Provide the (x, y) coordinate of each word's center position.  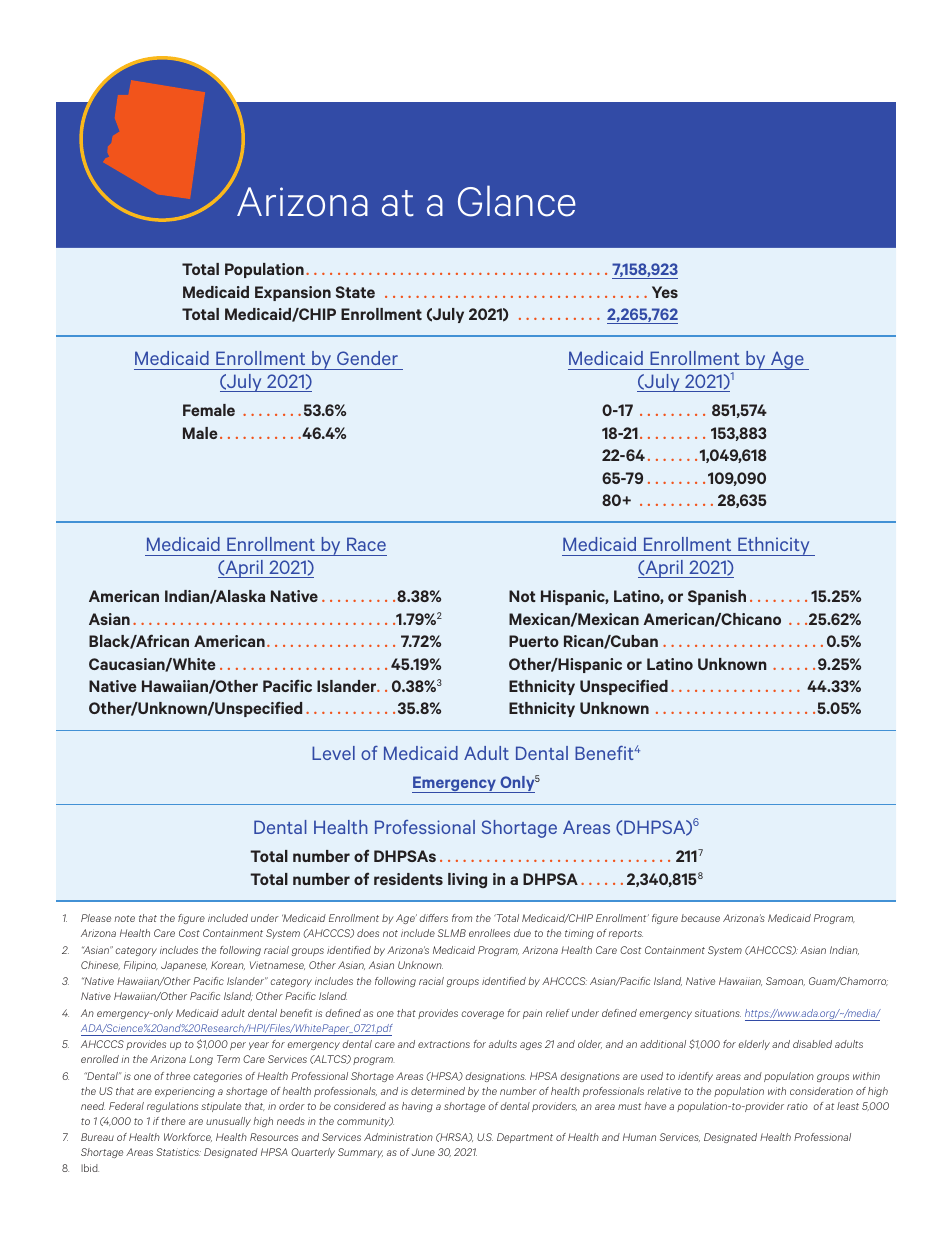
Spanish (717, 597)
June (423, 1152)
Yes (665, 292)
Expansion (293, 293)
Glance (517, 201)
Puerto (534, 641)
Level (333, 753)
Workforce (188, 1137)
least (848, 1106)
